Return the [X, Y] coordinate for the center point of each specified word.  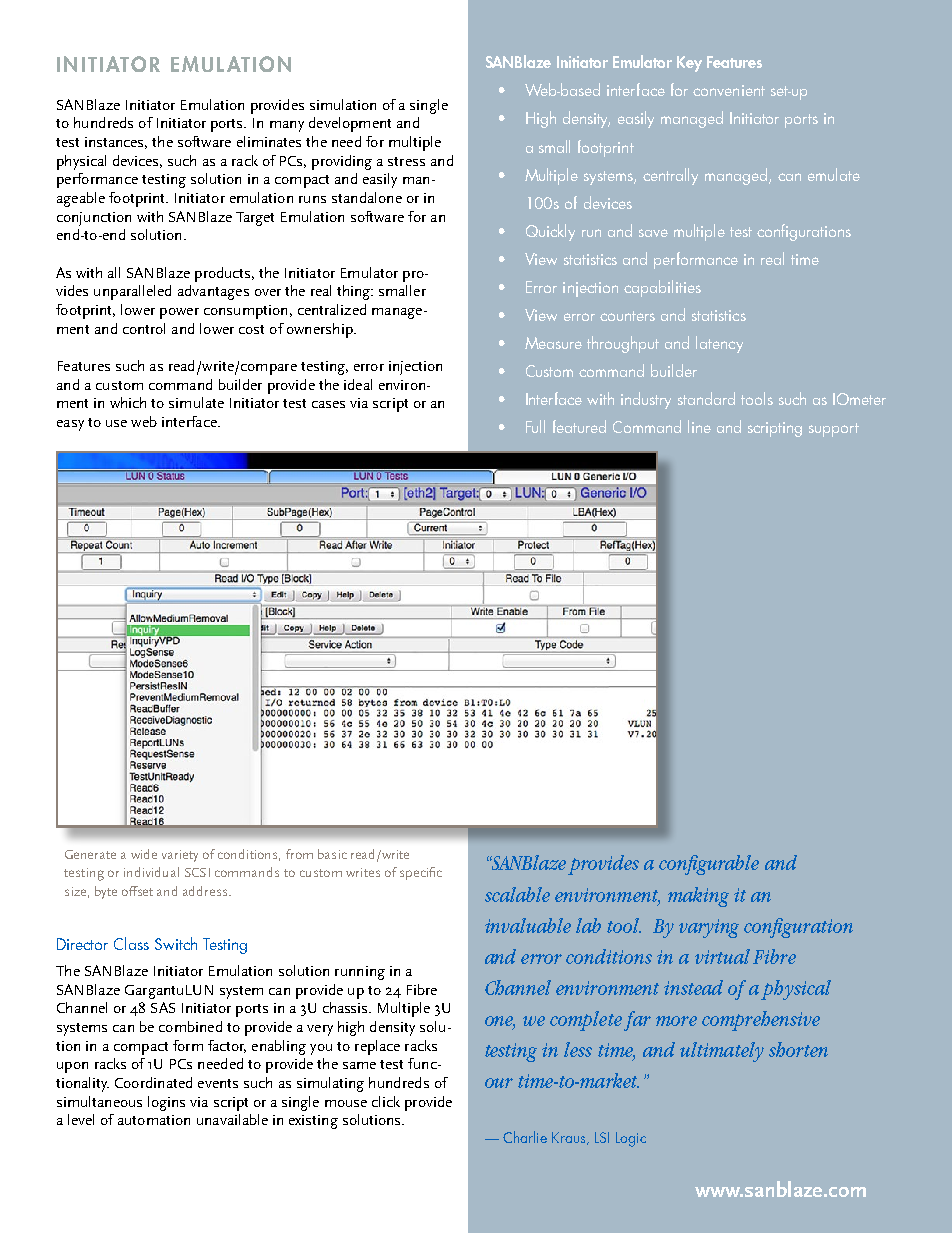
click [386, 1101]
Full [535, 426]
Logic [631, 1139]
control [144, 328]
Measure [553, 343]
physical [81, 162]
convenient [729, 90]
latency [719, 344]
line [699, 426]
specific [421, 873]
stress [406, 161]
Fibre [422, 989]
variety [180, 856]
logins [166, 1103]
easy [70, 425]
